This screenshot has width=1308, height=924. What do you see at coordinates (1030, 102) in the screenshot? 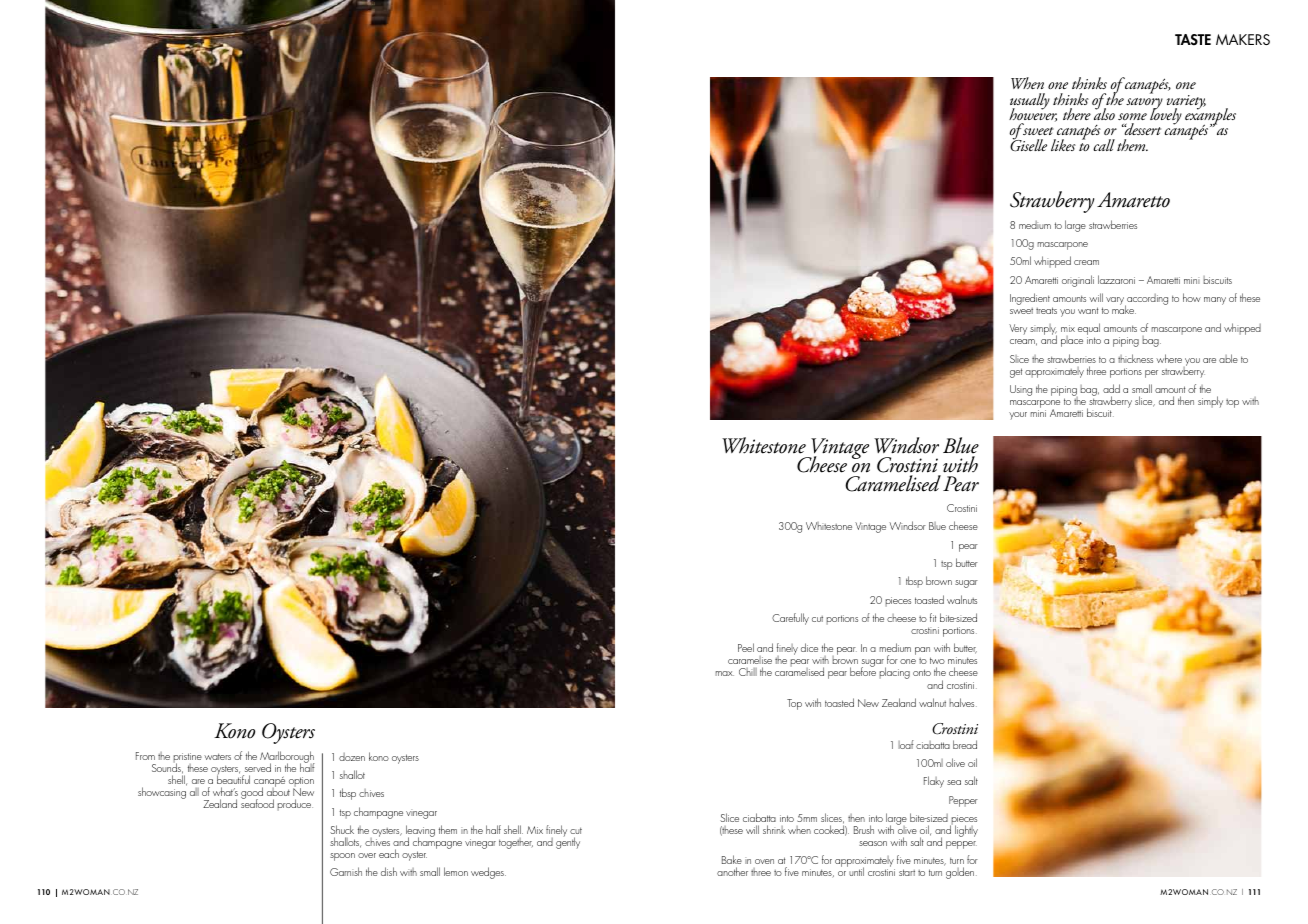
I see `usually` at bounding box center [1030, 102].
